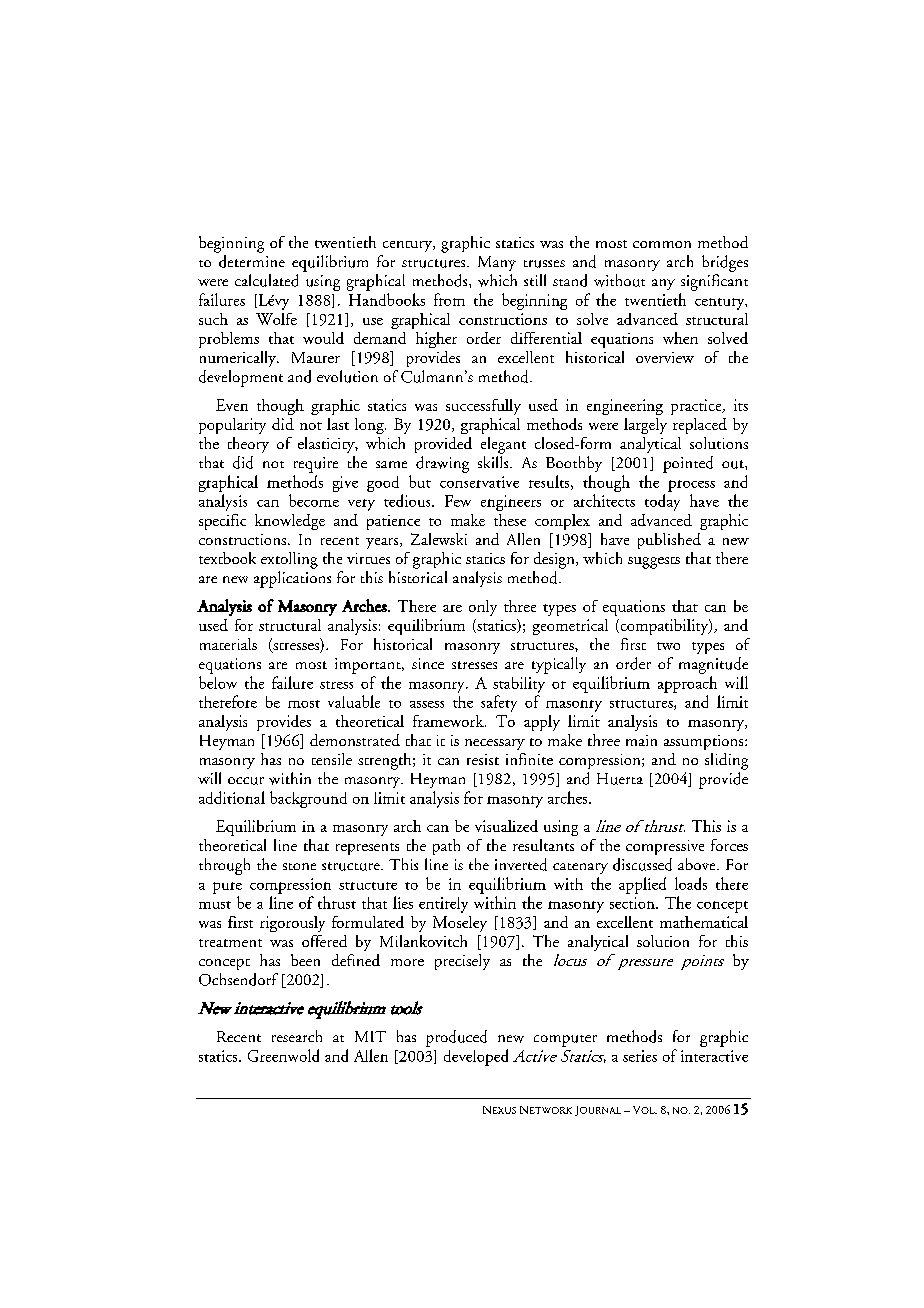  Describe the element at coordinates (497, 263) in the screenshot. I see `Many` at that location.
